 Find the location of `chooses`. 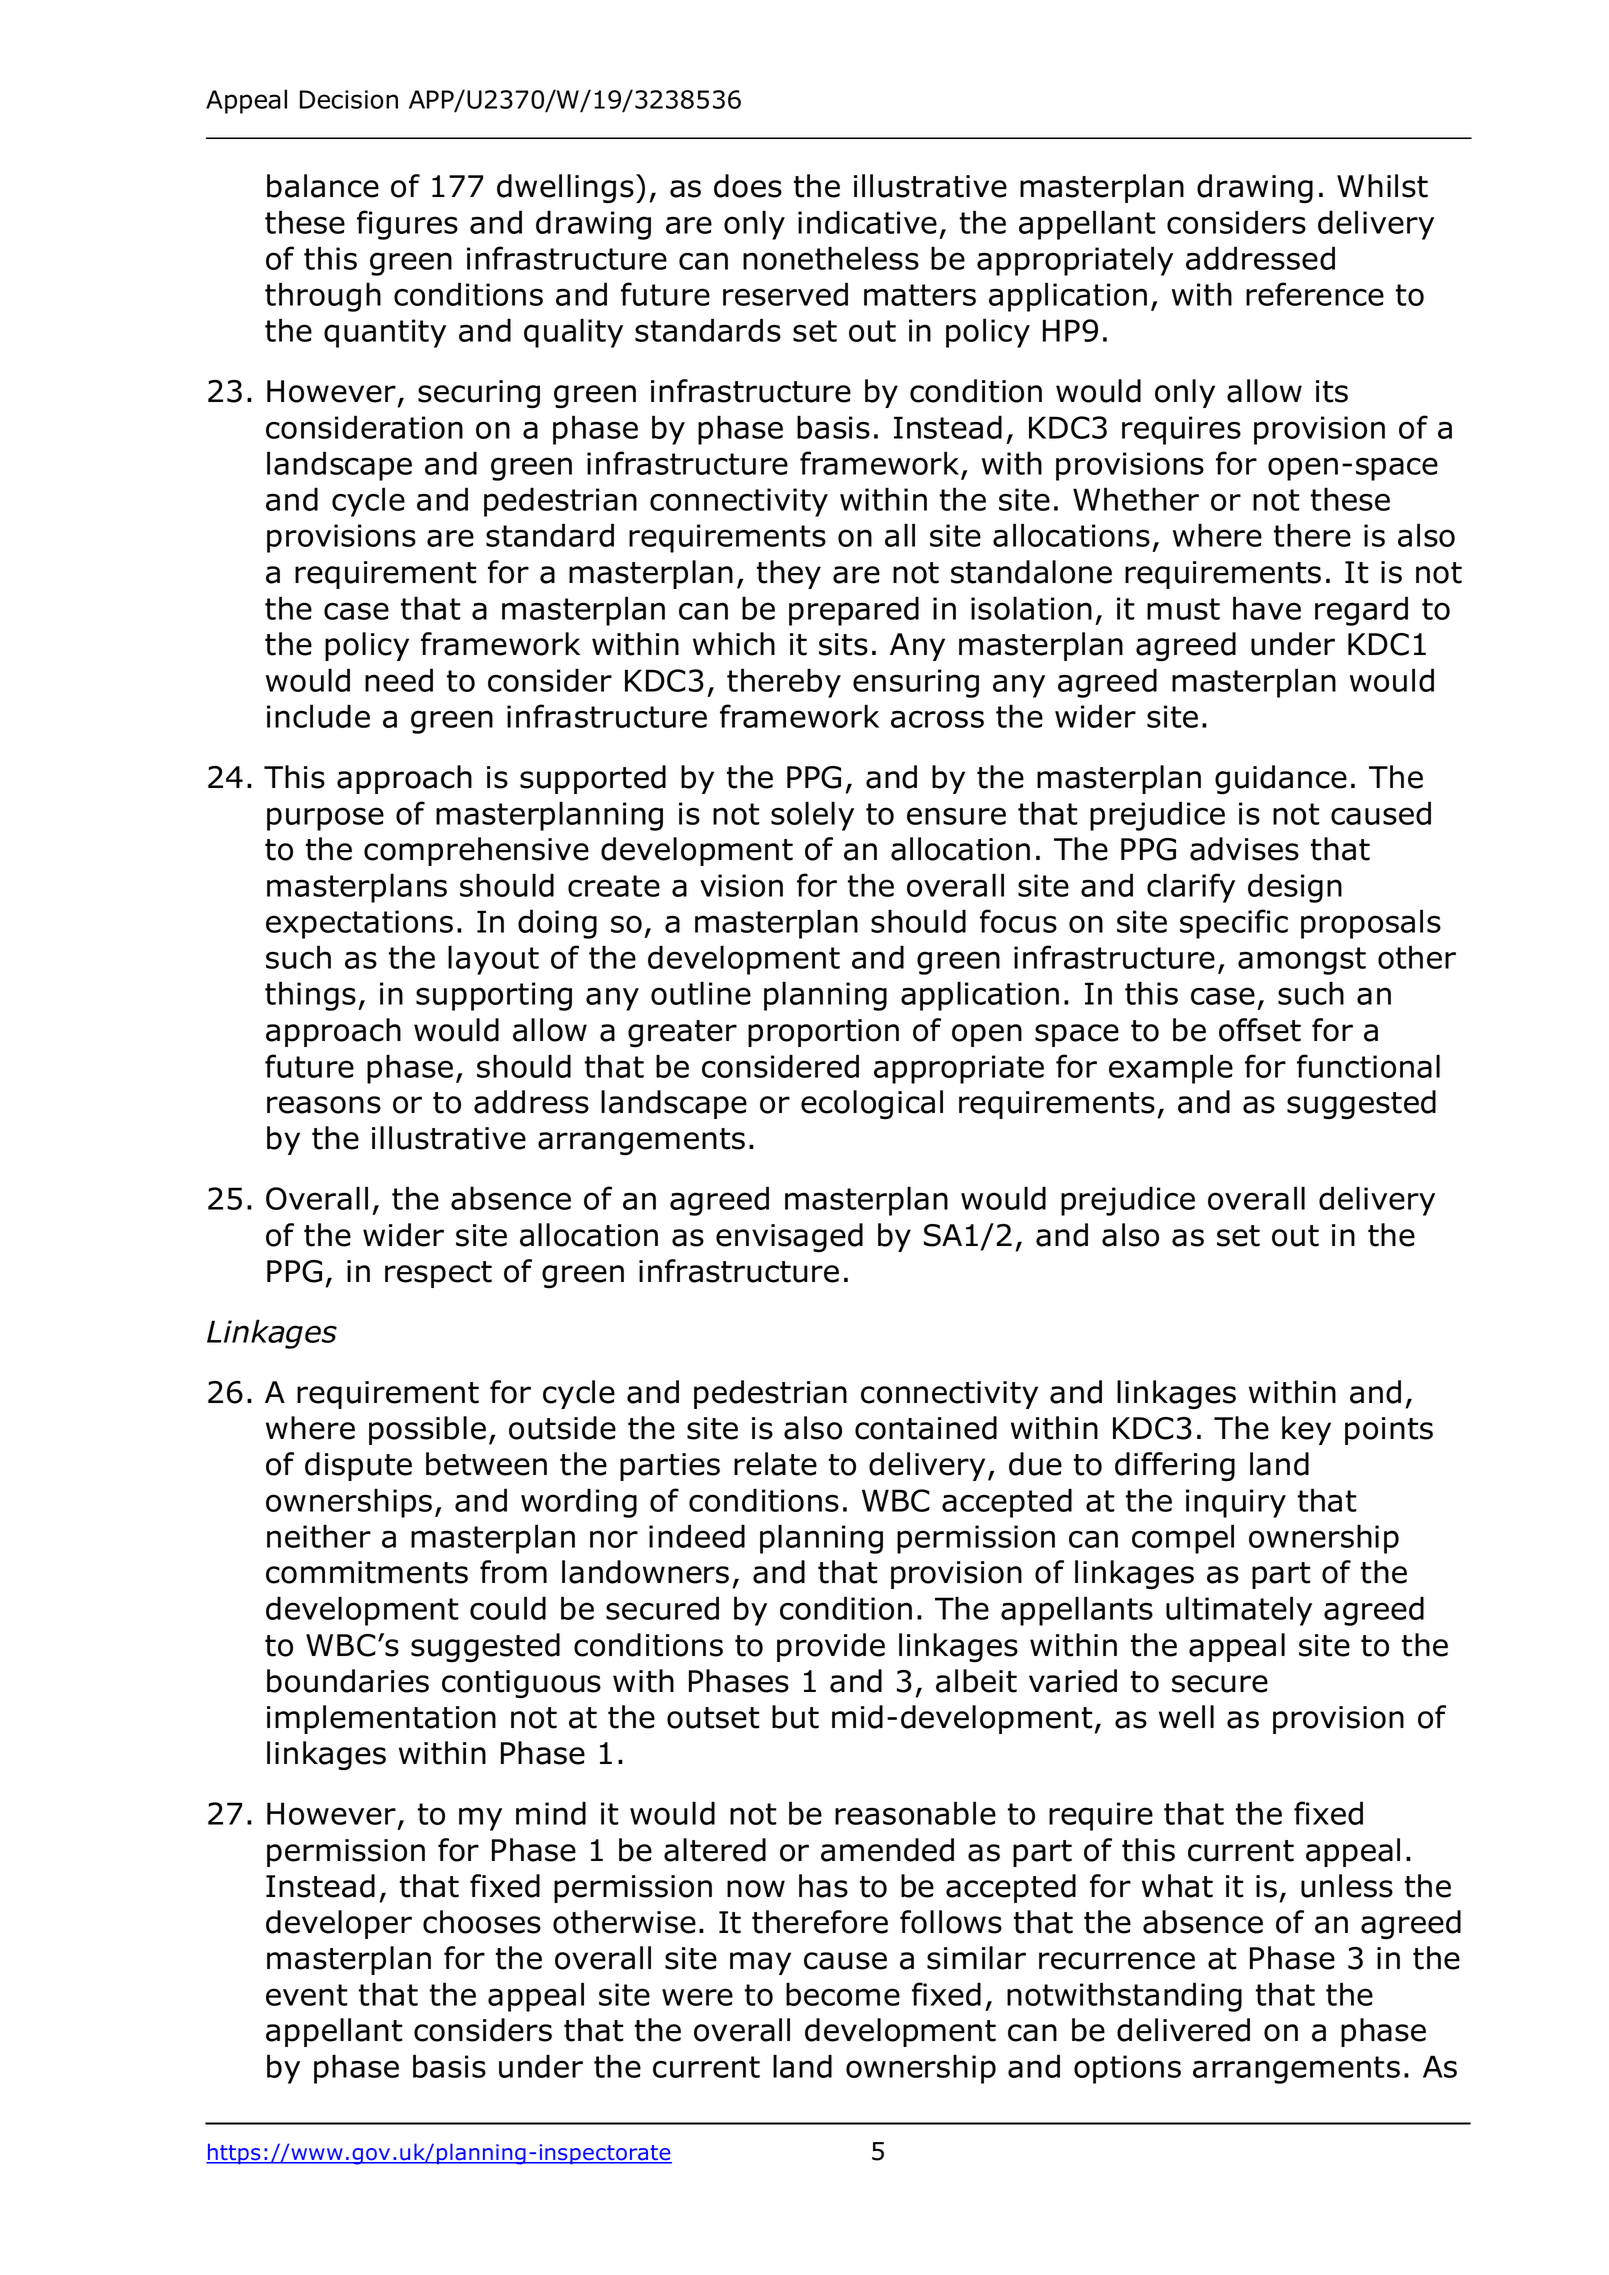

chooses is located at coordinates (482, 1922).
